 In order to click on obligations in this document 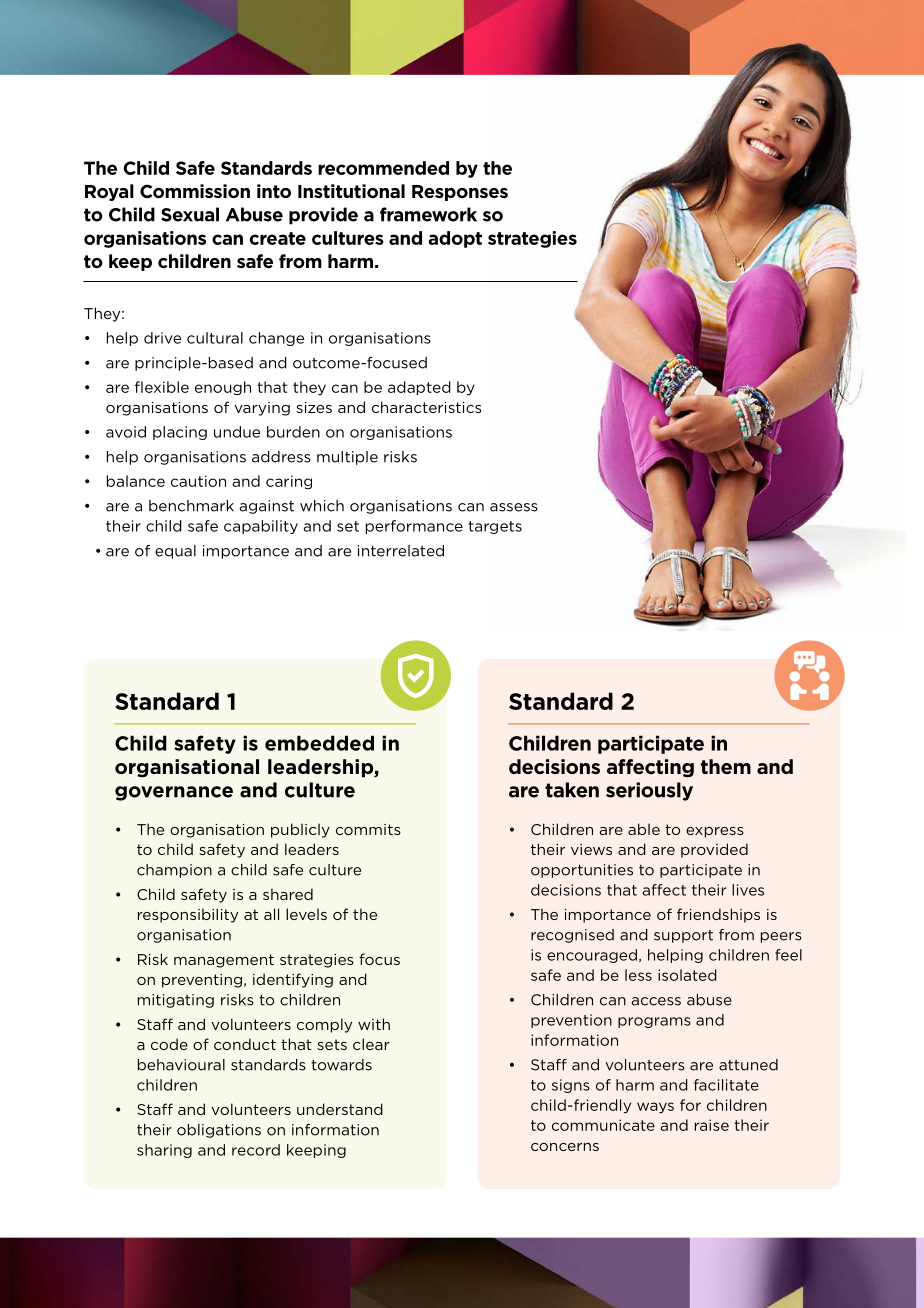, I will do `click(219, 1131)`.
